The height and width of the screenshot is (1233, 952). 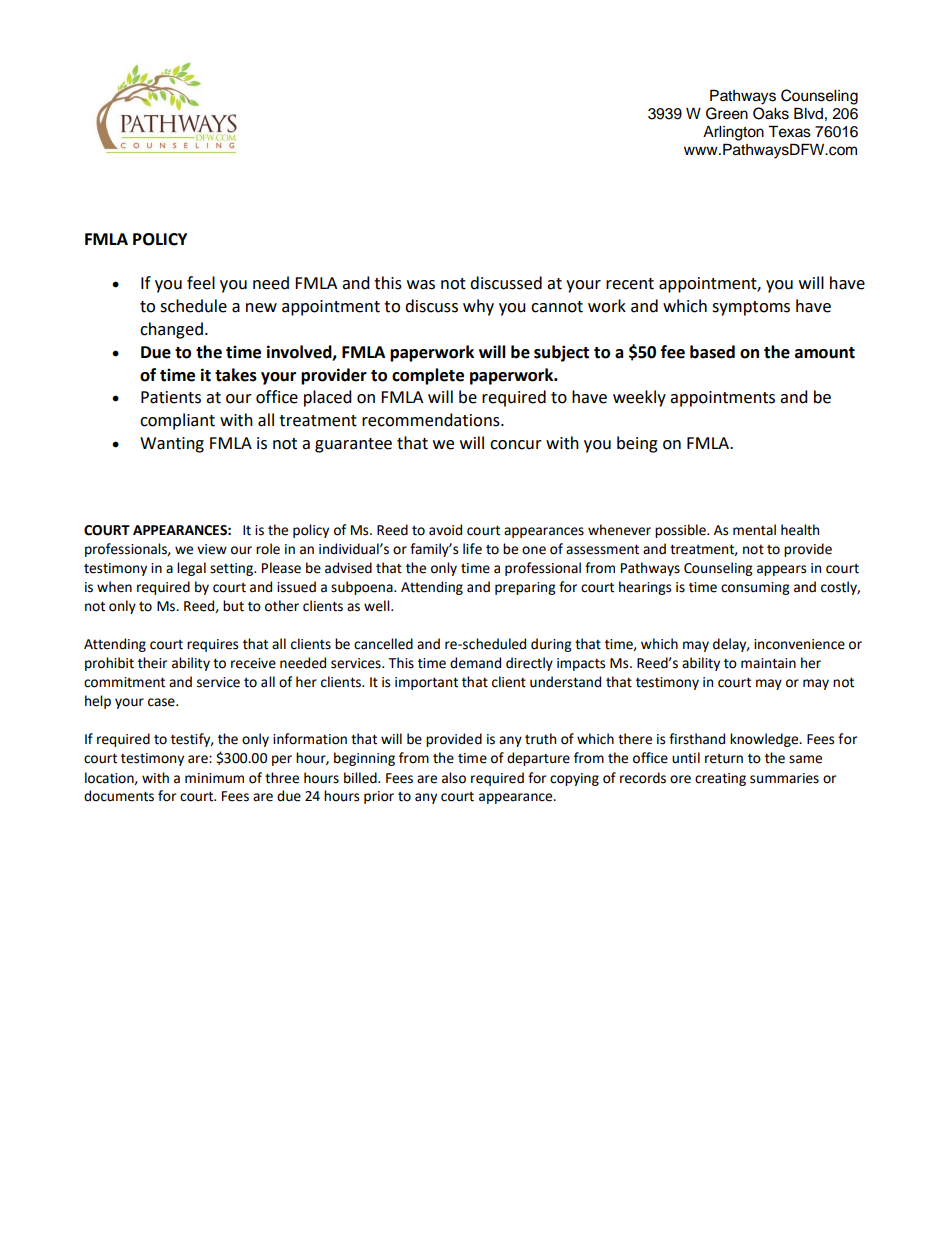 What do you see at coordinates (214, 778) in the screenshot?
I see `minimum` at bounding box center [214, 778].
